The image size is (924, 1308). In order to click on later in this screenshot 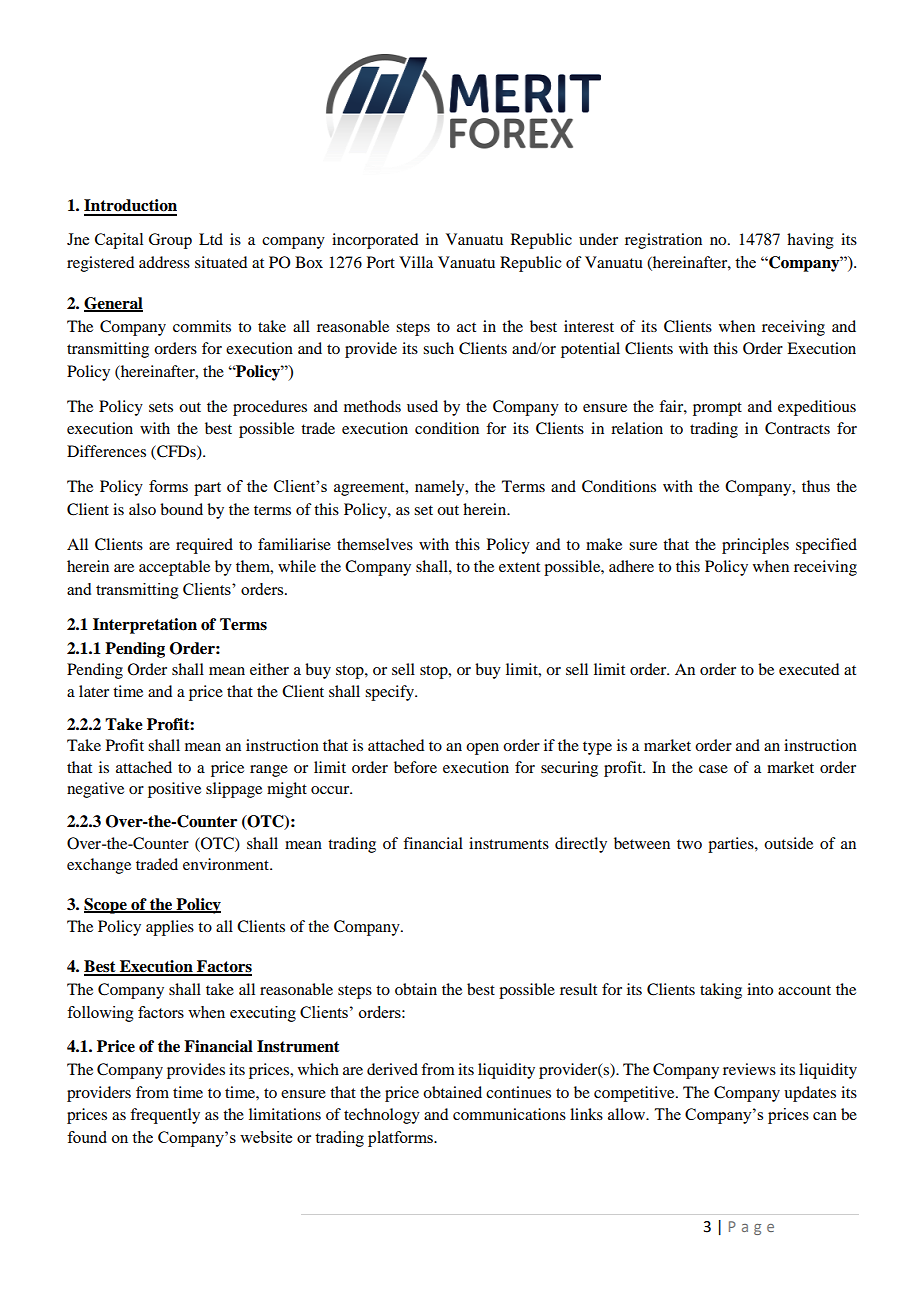, I will do `click(94, 691)`.
